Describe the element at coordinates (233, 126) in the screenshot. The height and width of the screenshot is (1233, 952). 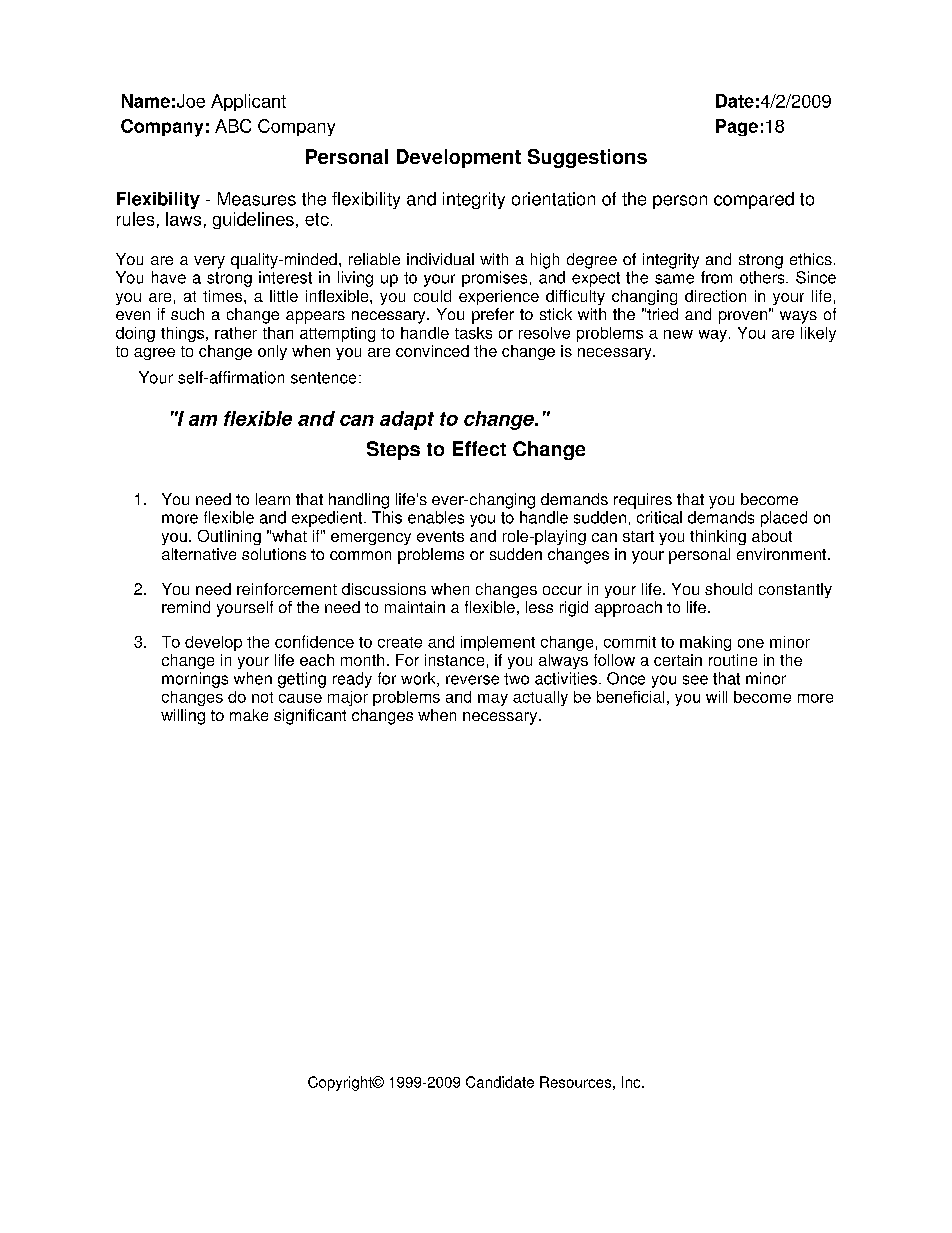
I see `ABC` at that location.
